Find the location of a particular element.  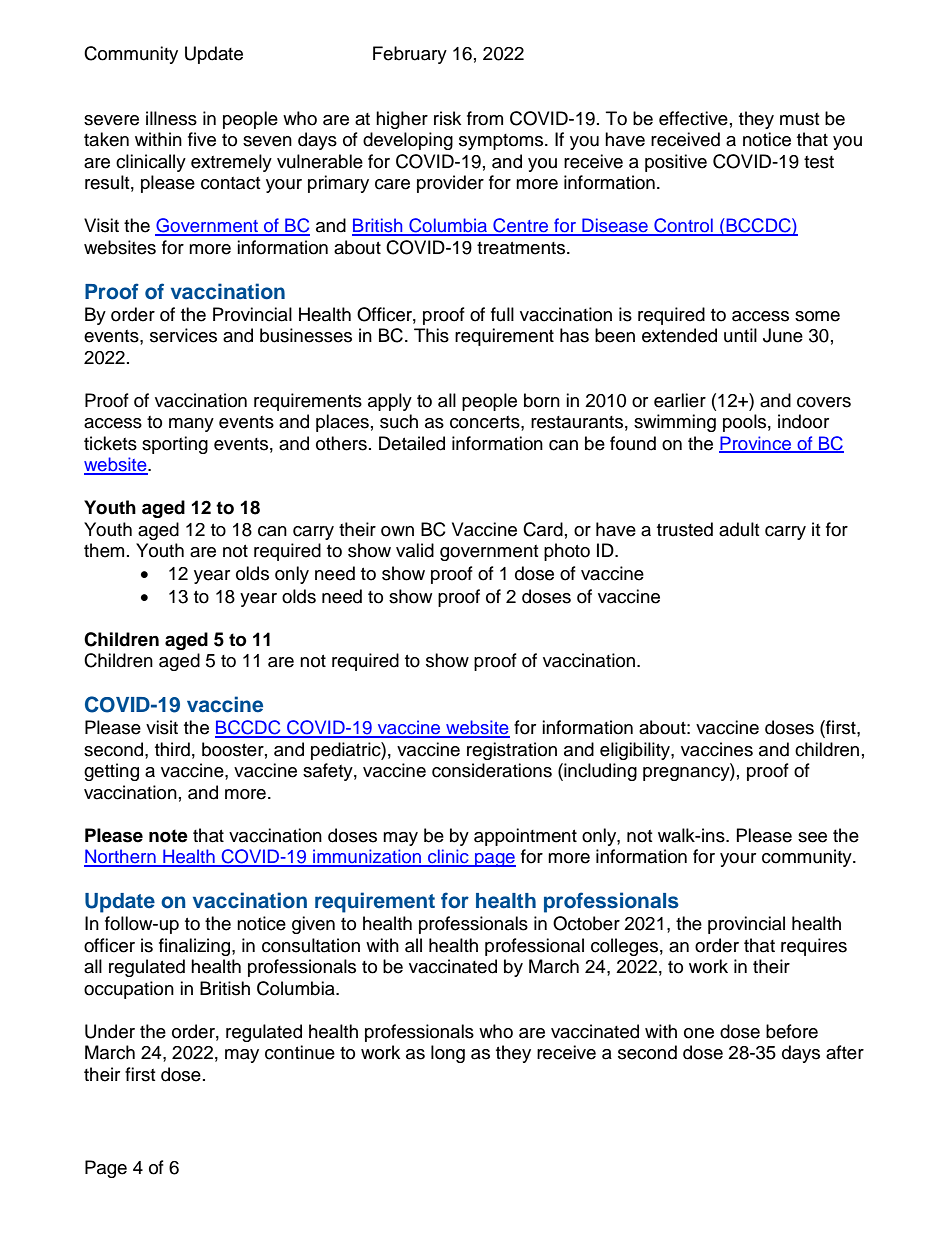

from is located at coordinates (485, 118).
